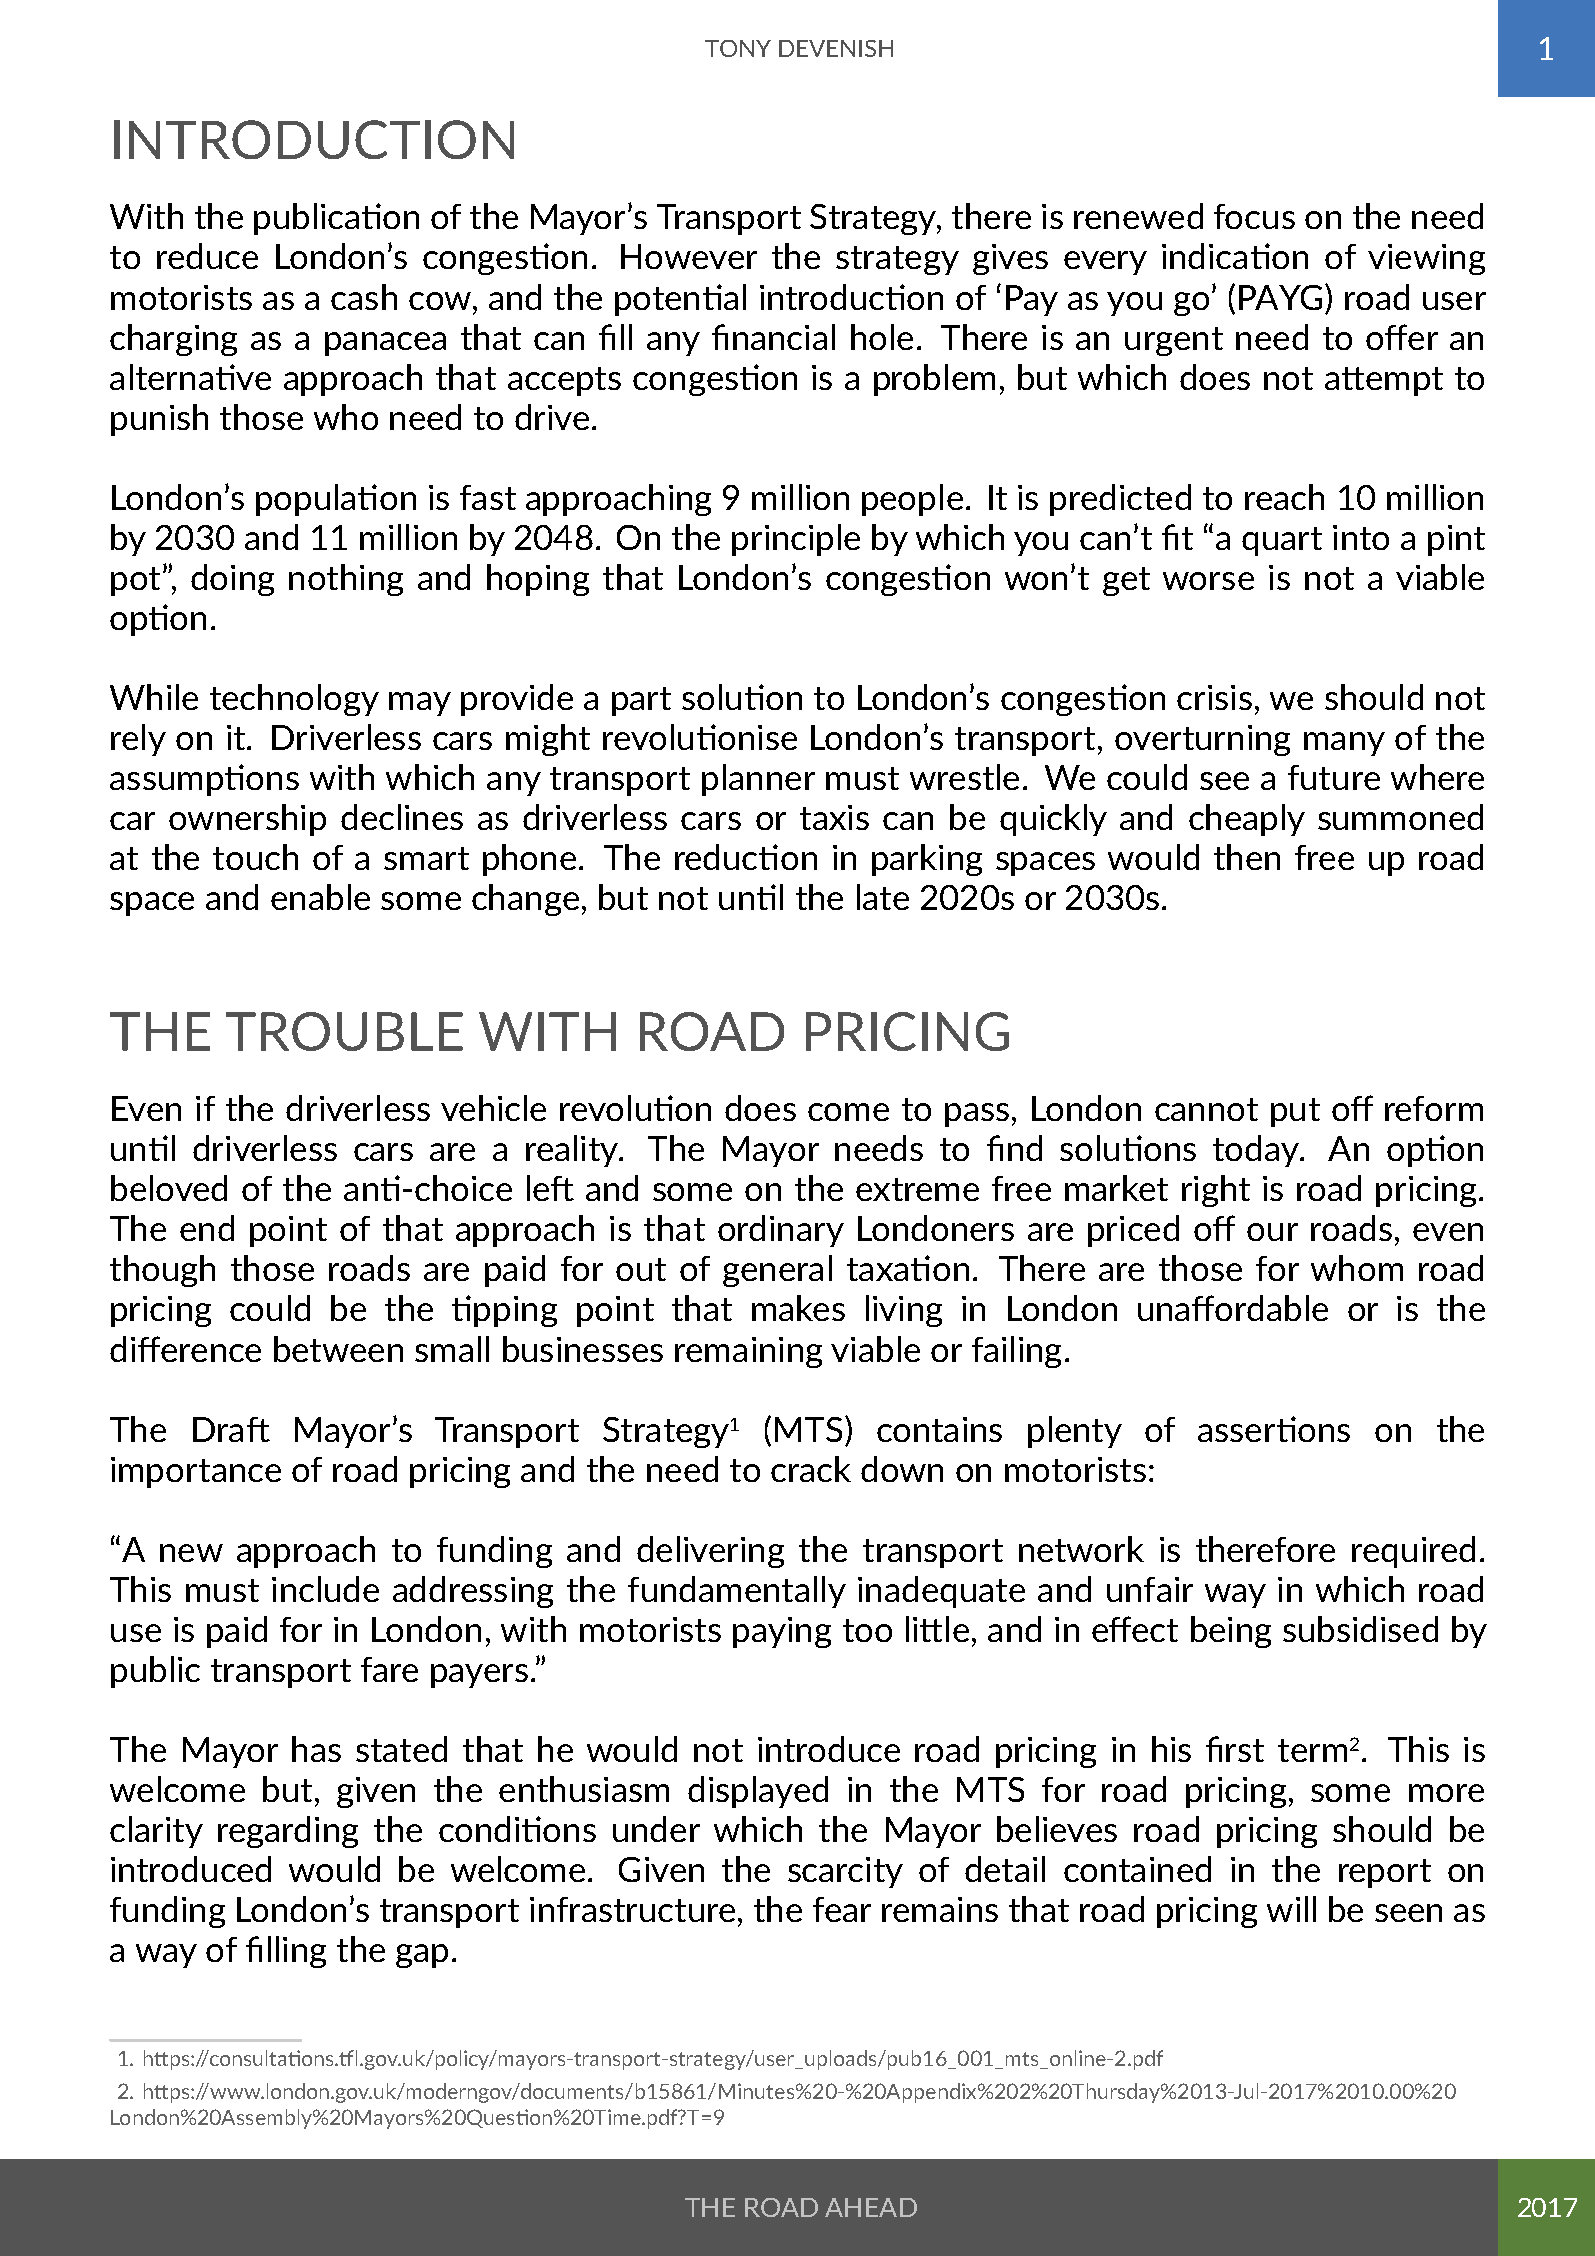 This screenshot has height=2256, width=1595. Describe the element at coordinates (781, 1231) in the screenshot. I see `ordinary` at that location.
